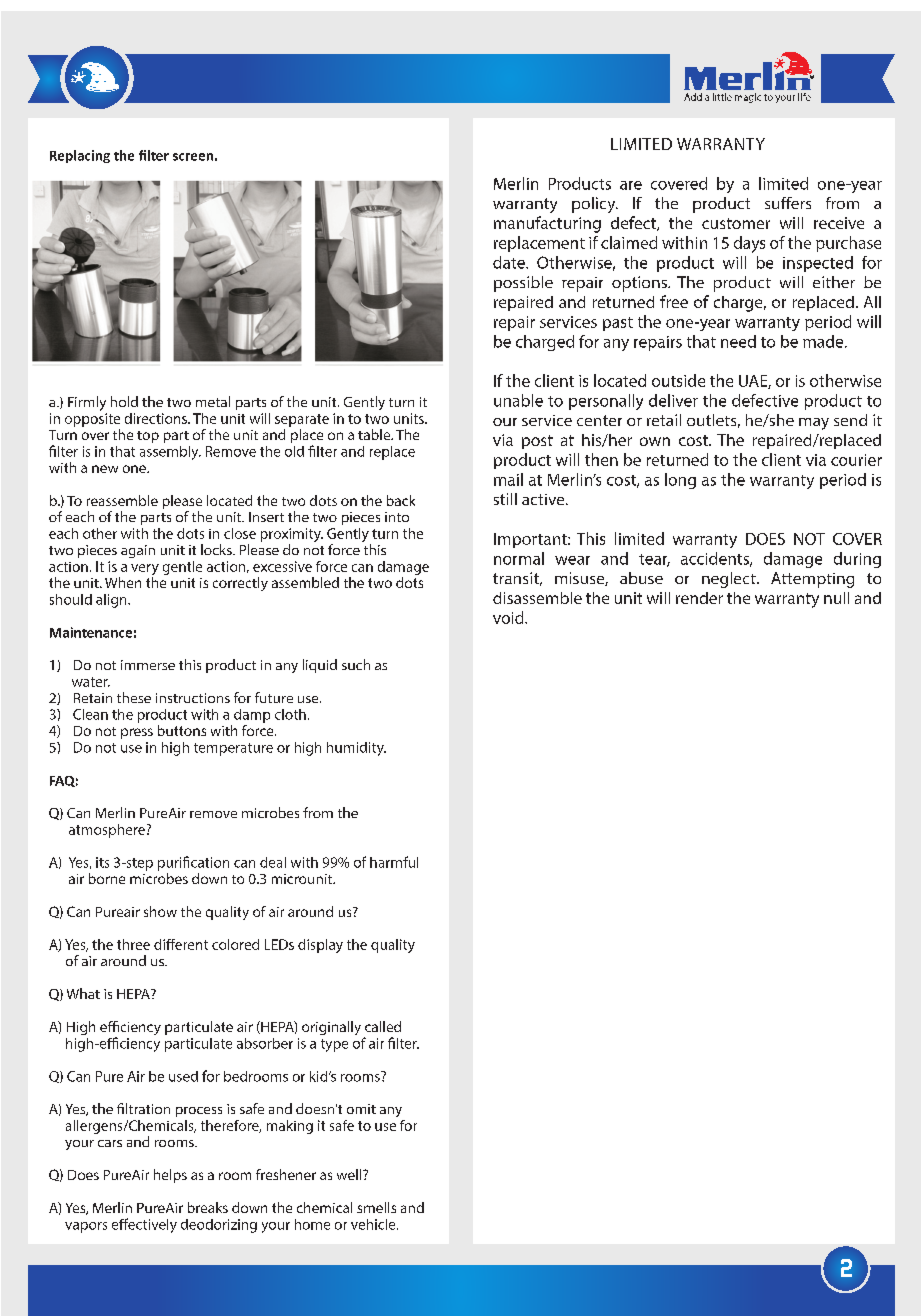 This screenshot has height=1316, width=921. I want to click on unable, so click(518, 400).
